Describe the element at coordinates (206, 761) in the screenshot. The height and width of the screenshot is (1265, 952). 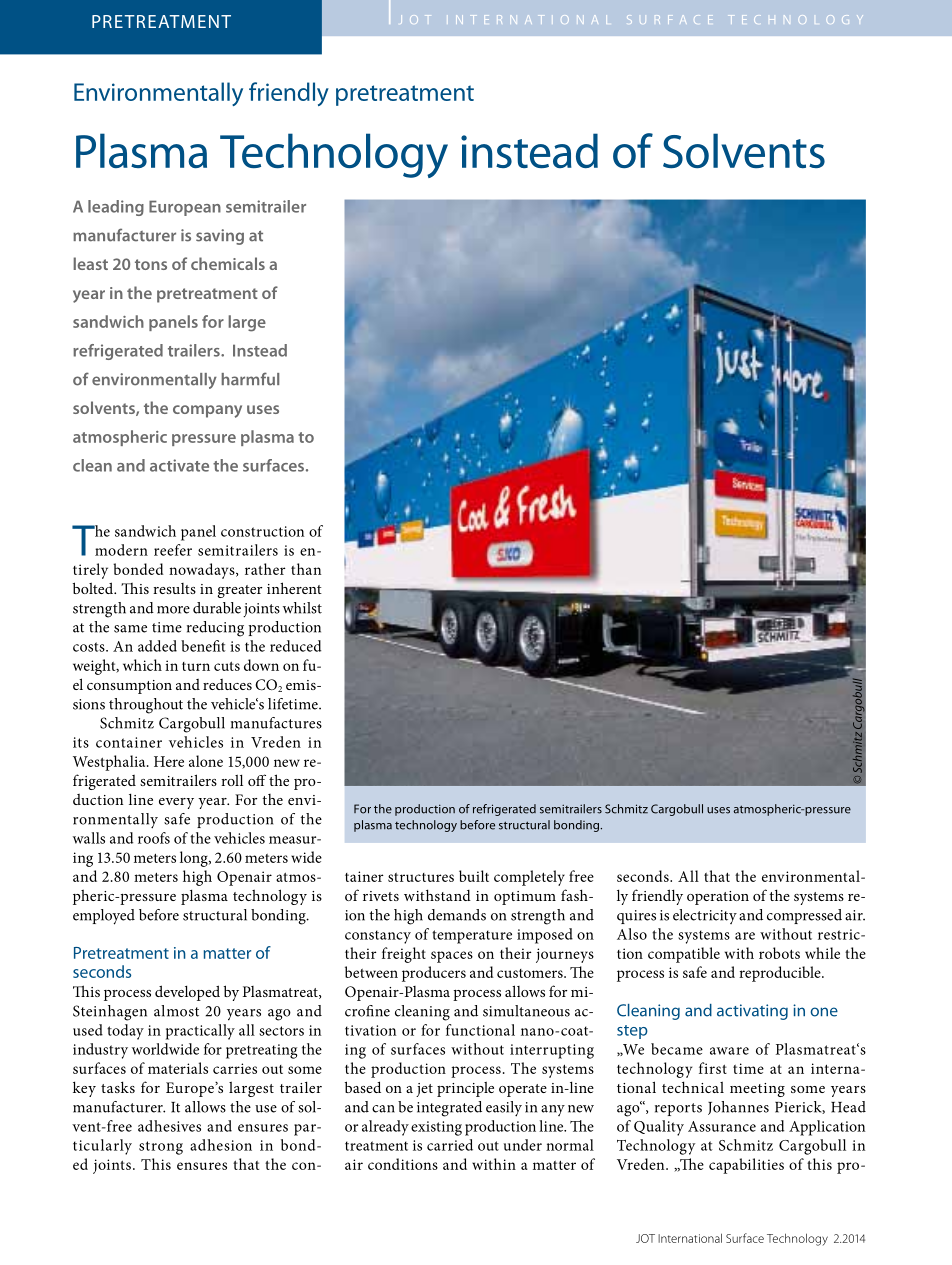
I see `alone` at that location.
